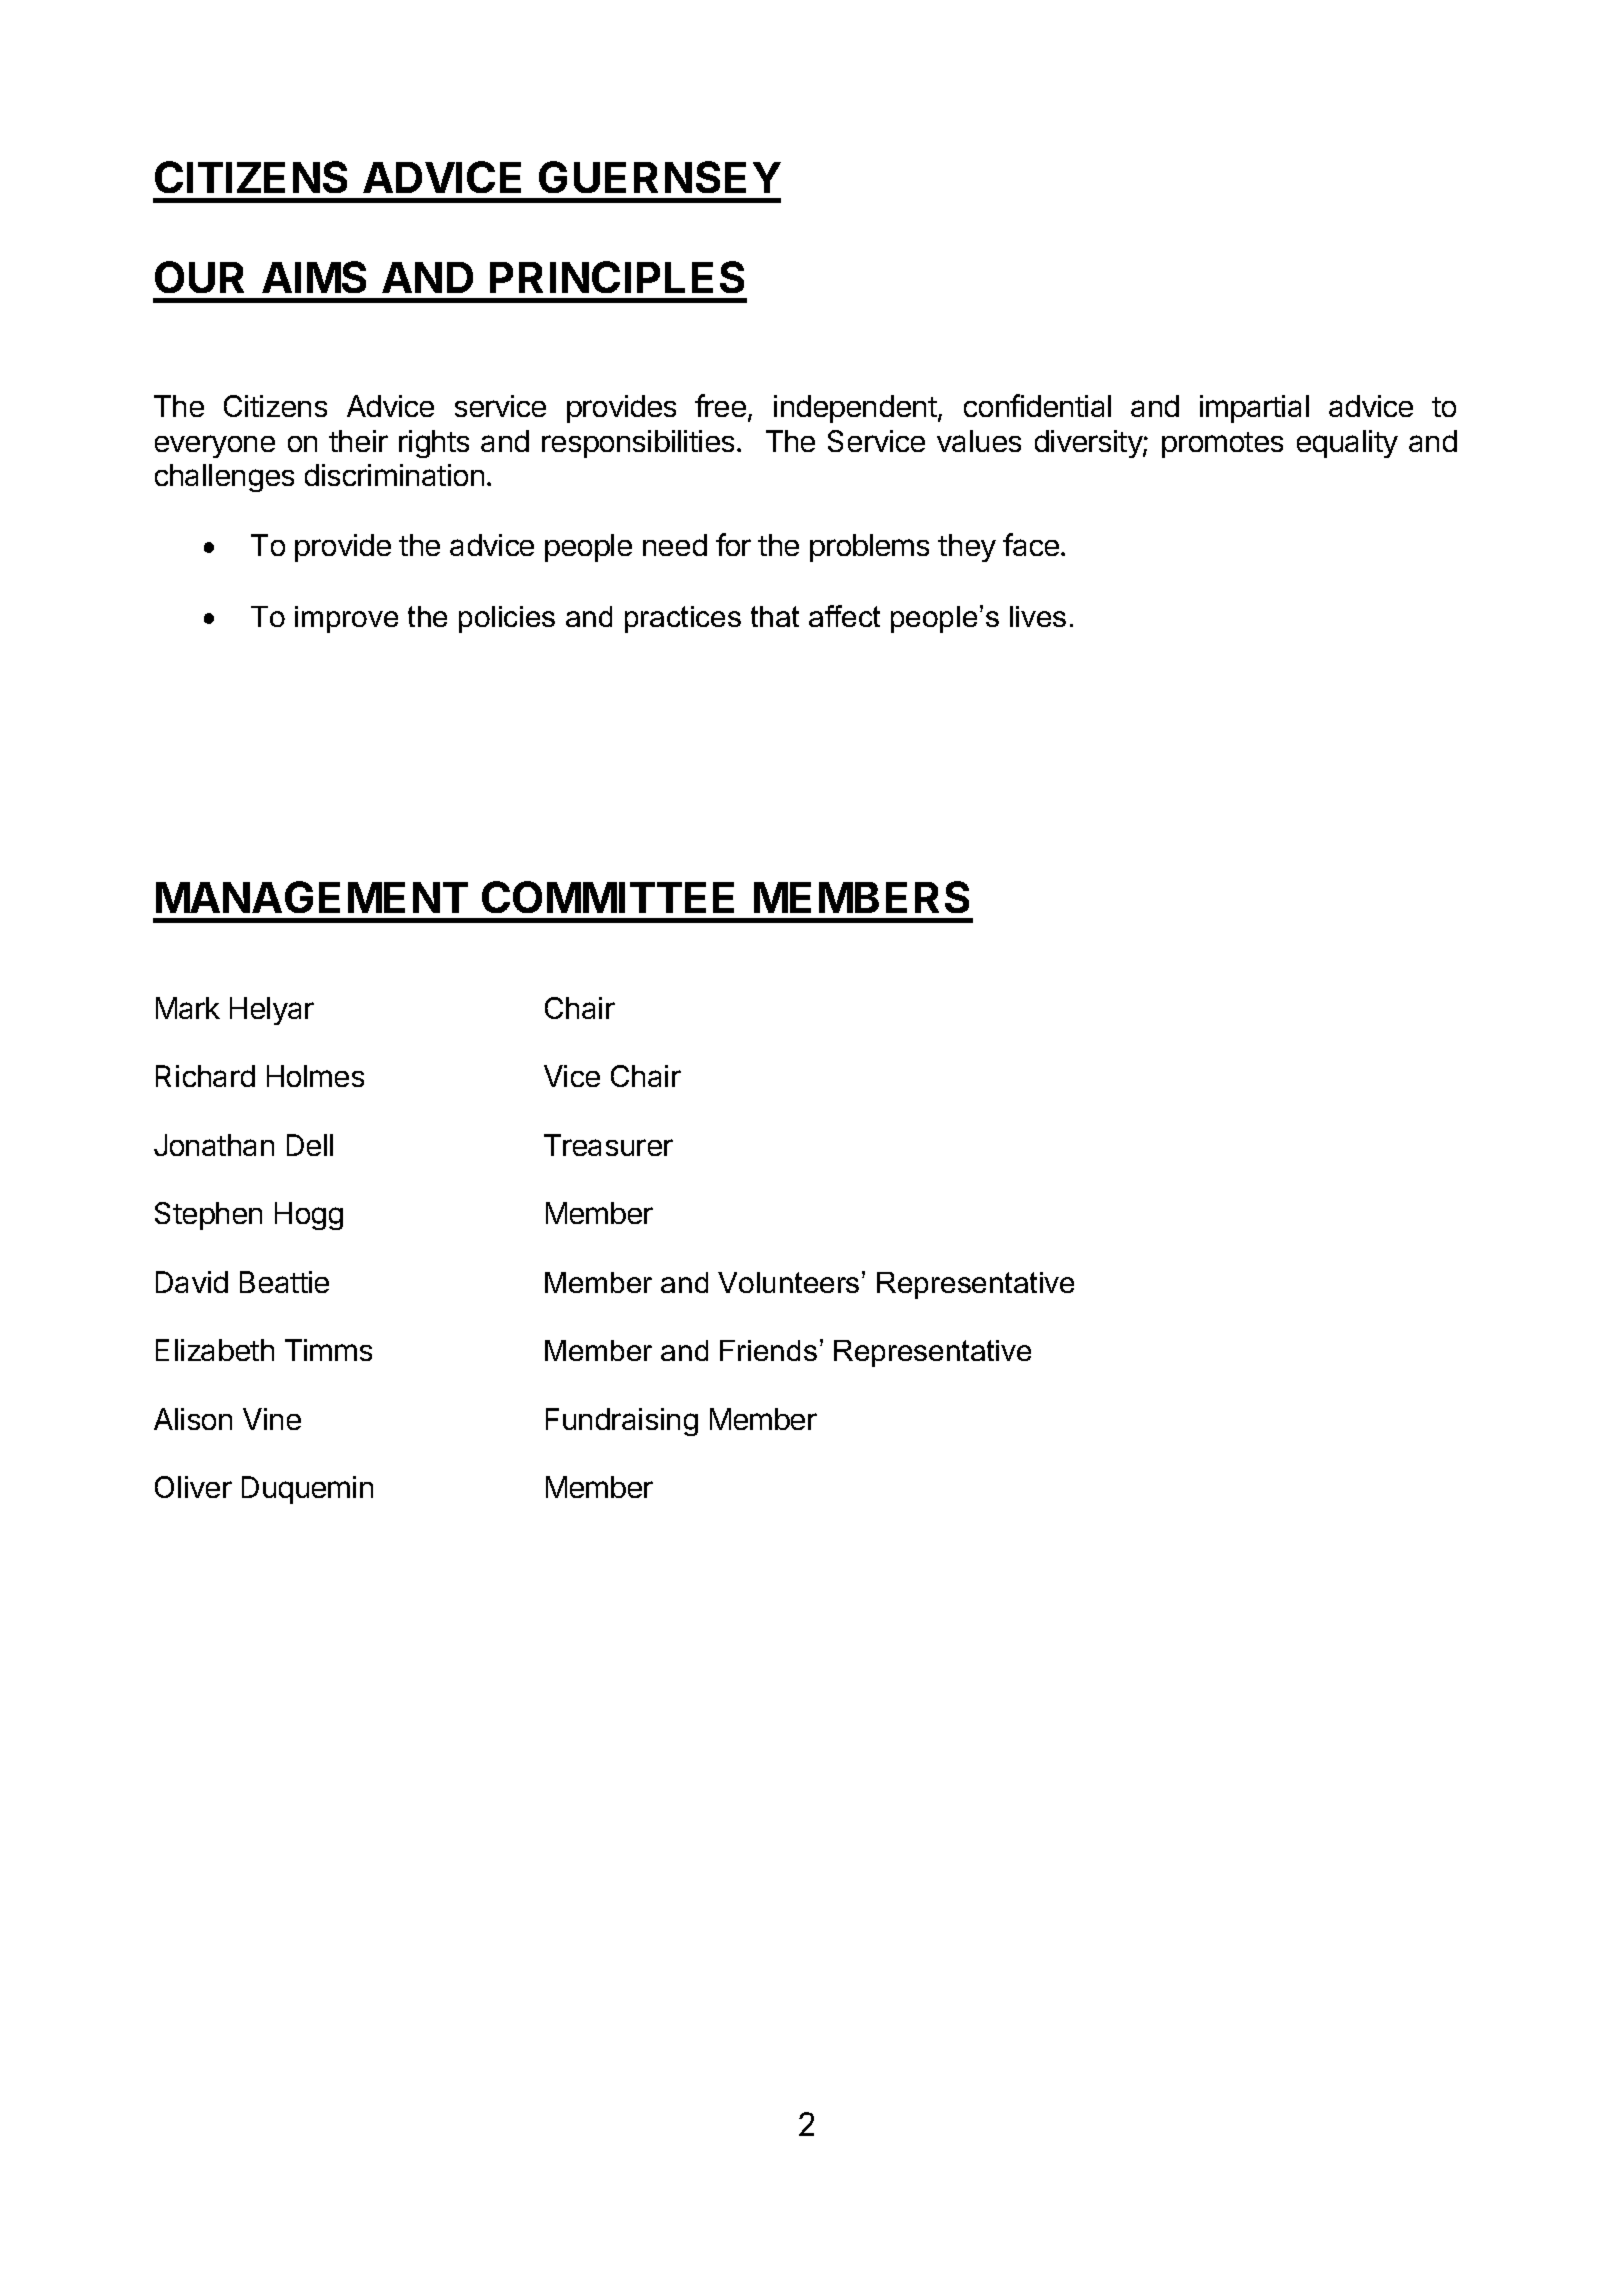 The width and height of the page is (1611, 2278). I want to click on AIMS, so click(314, 277).
